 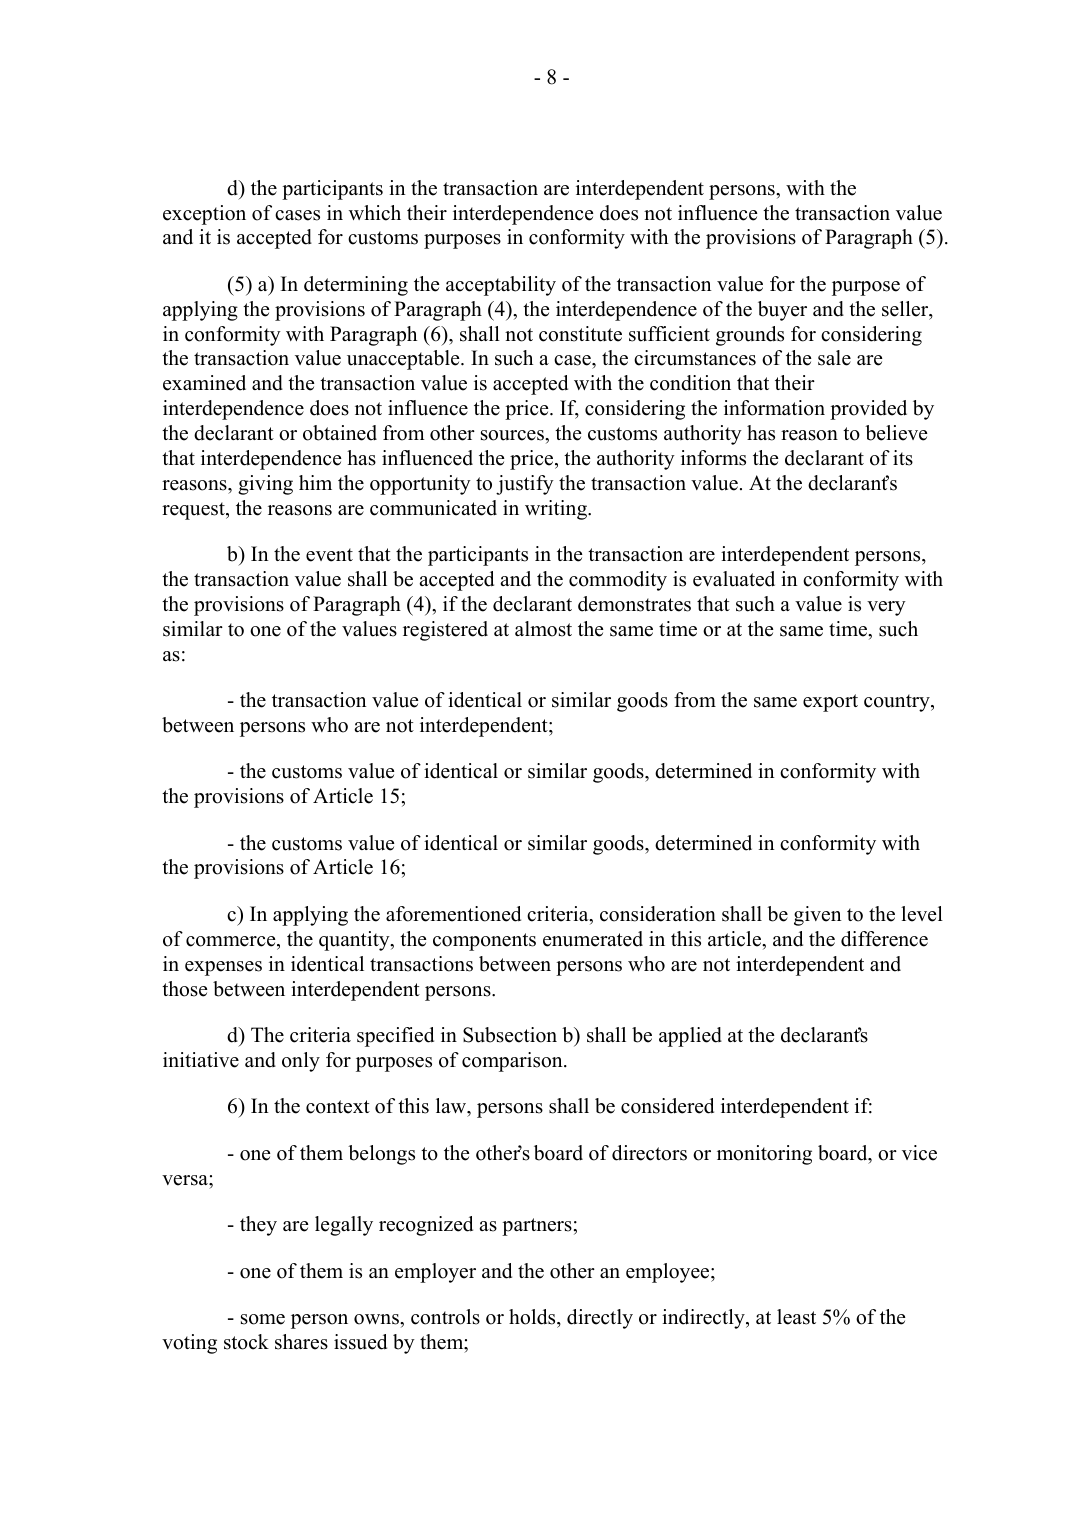 I want to click on acceptability, so click(x=501, y=286).
